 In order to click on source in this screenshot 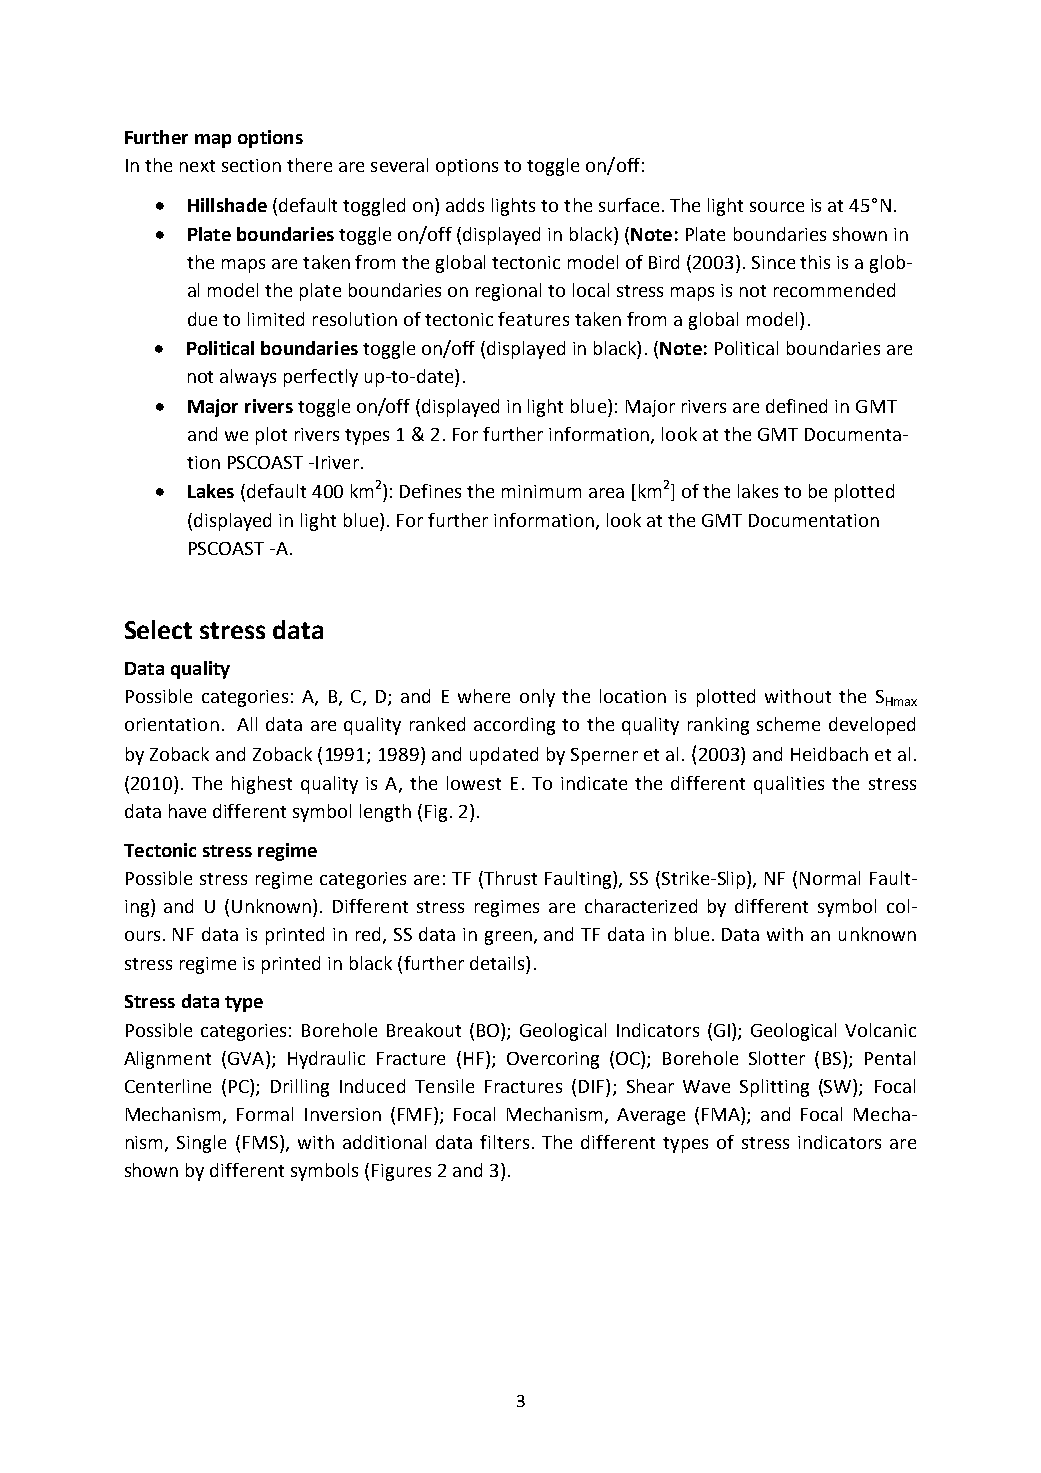, I will do `click(777, 207)`.
